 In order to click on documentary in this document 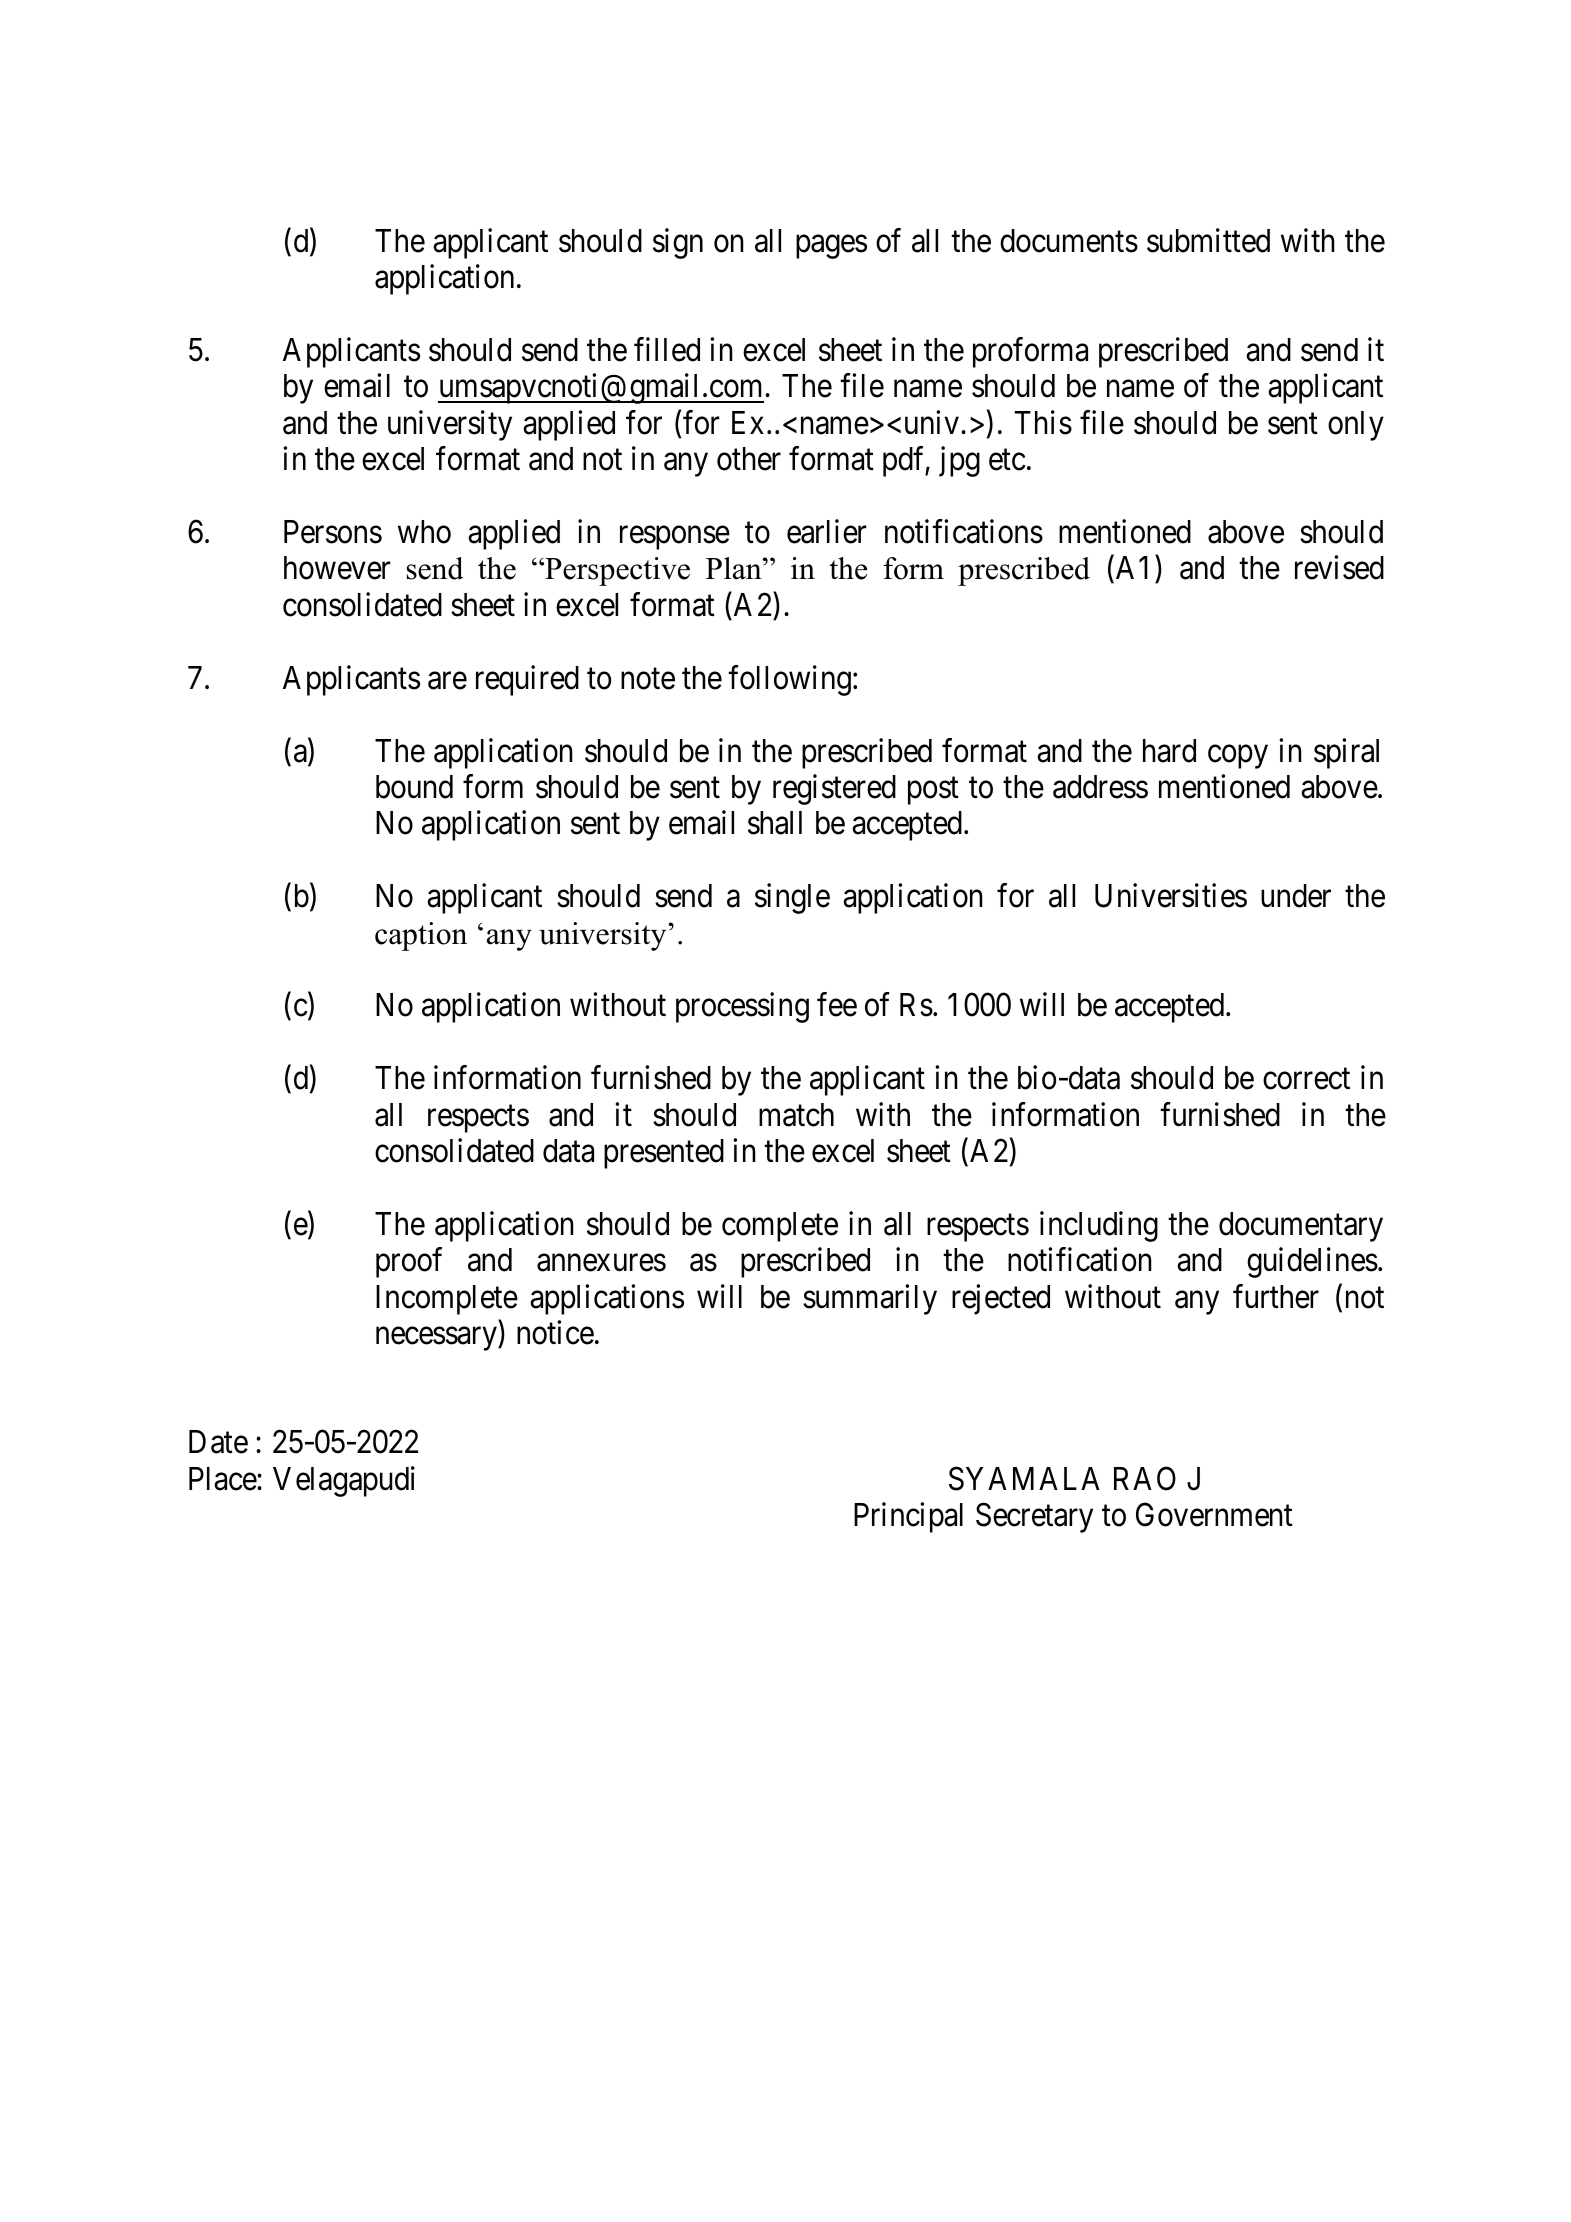, I will do `click(1301, 1227)`.
